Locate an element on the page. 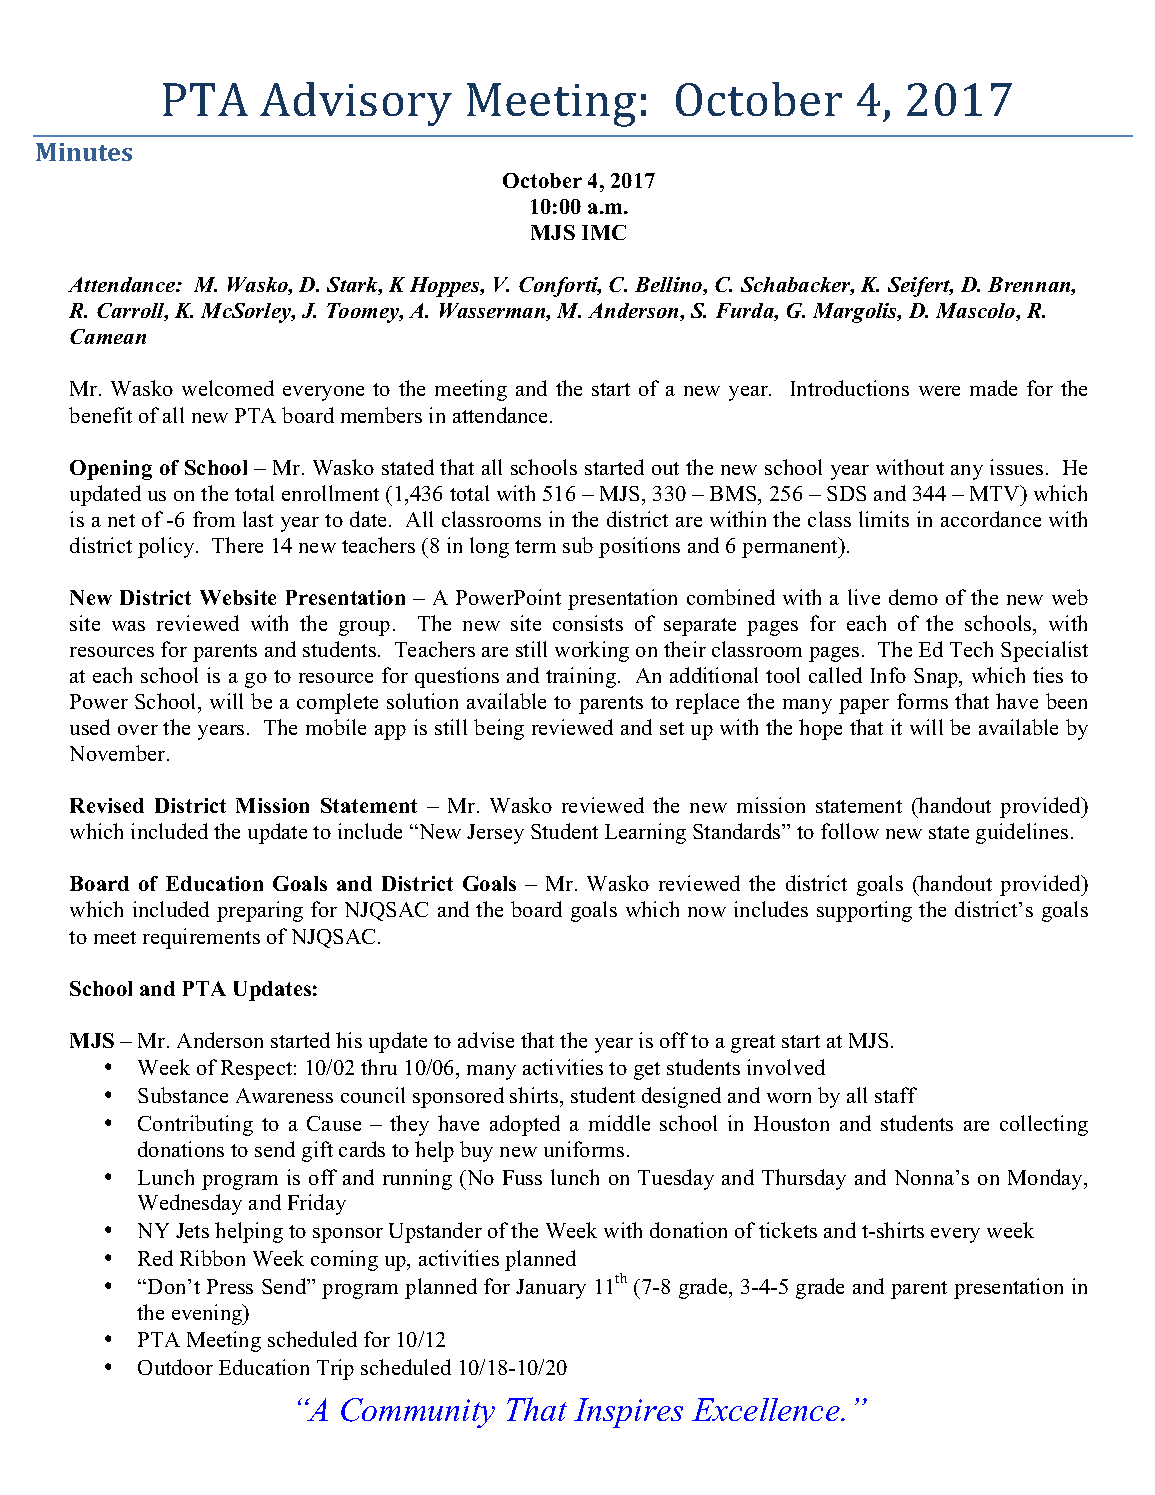 The image size is (1155, 1495). policy is located at coordinates (167, 547).
